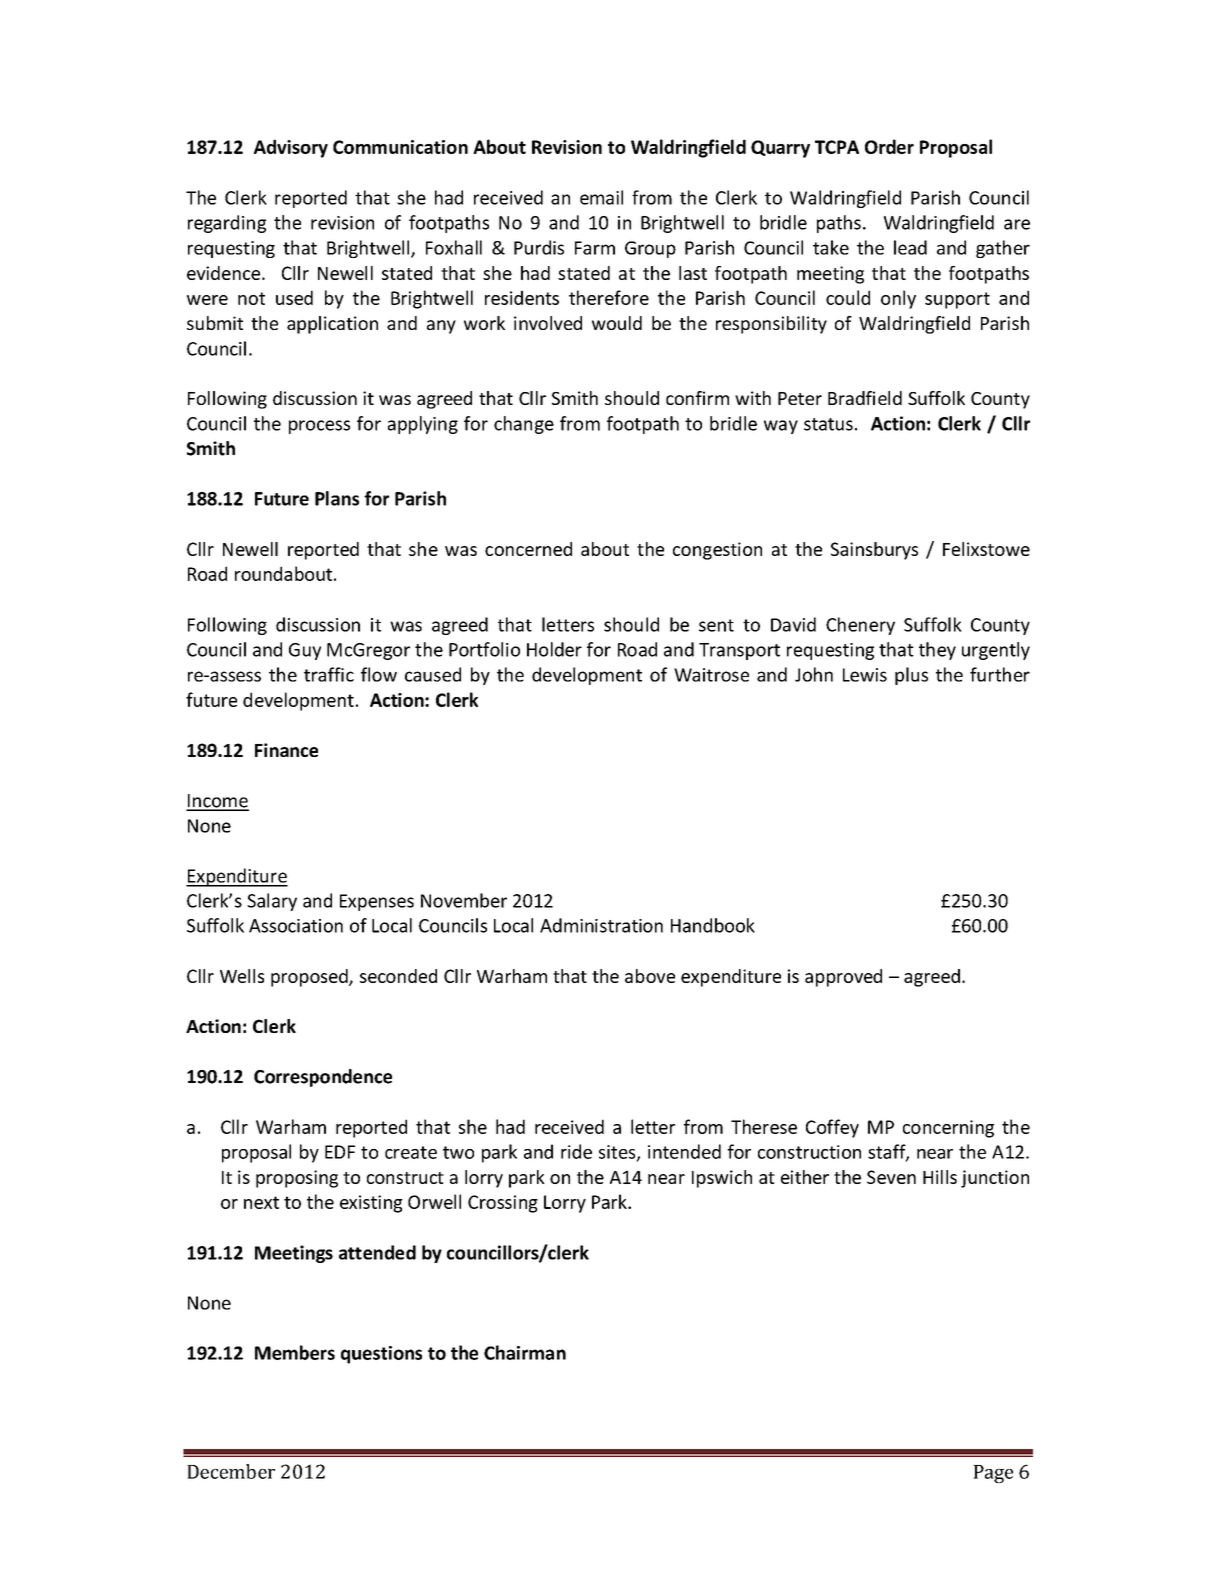 This document has width=1218, height=1576. What do you see at coordinates (828, 424) in the document?
I see `status` at bounding box center [828, 424].
